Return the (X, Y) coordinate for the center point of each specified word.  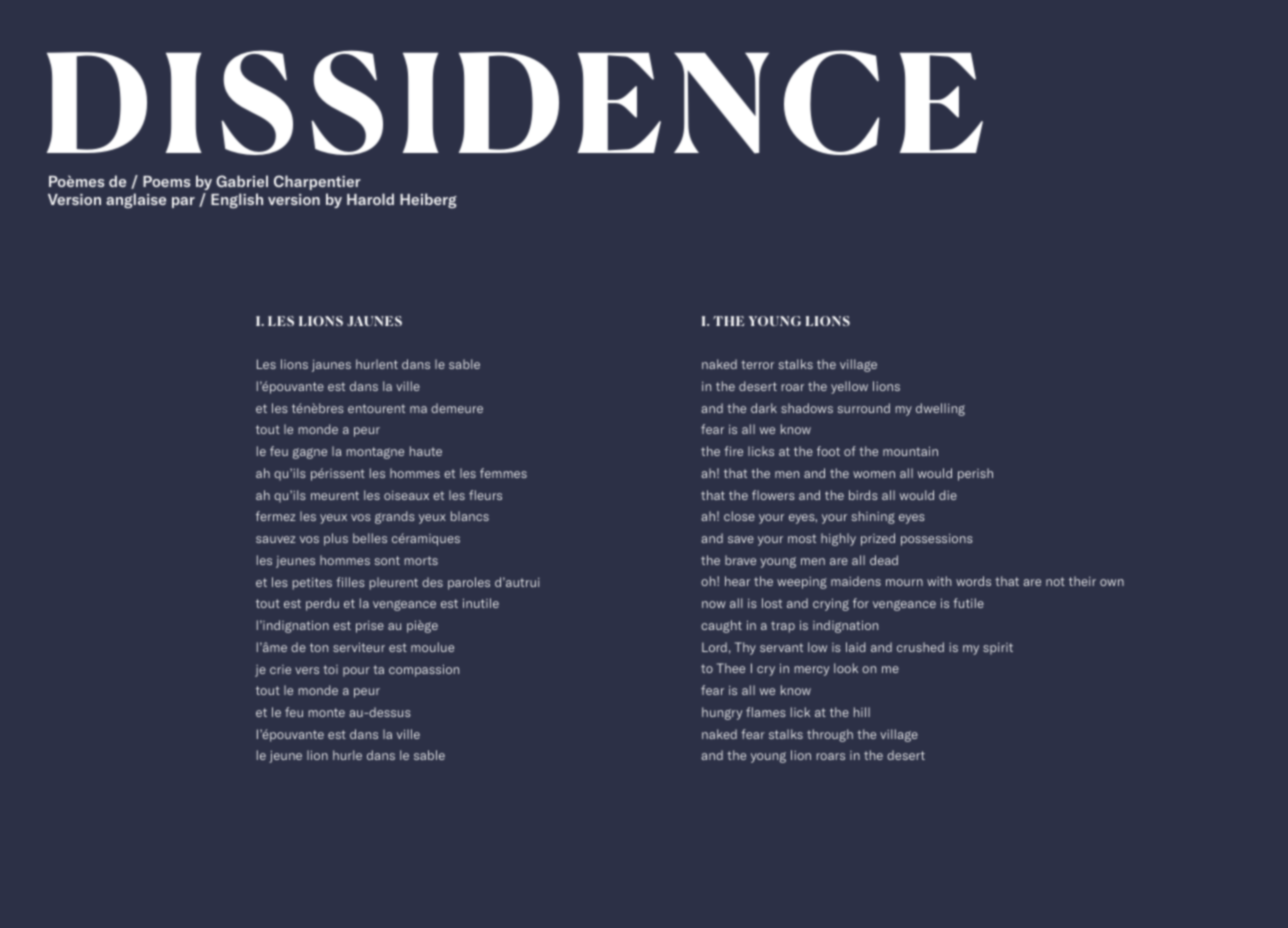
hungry (722, 713)
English (237, 200)
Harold (370, 199)
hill (862, 712)
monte (327, 712)
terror (757, 364)
